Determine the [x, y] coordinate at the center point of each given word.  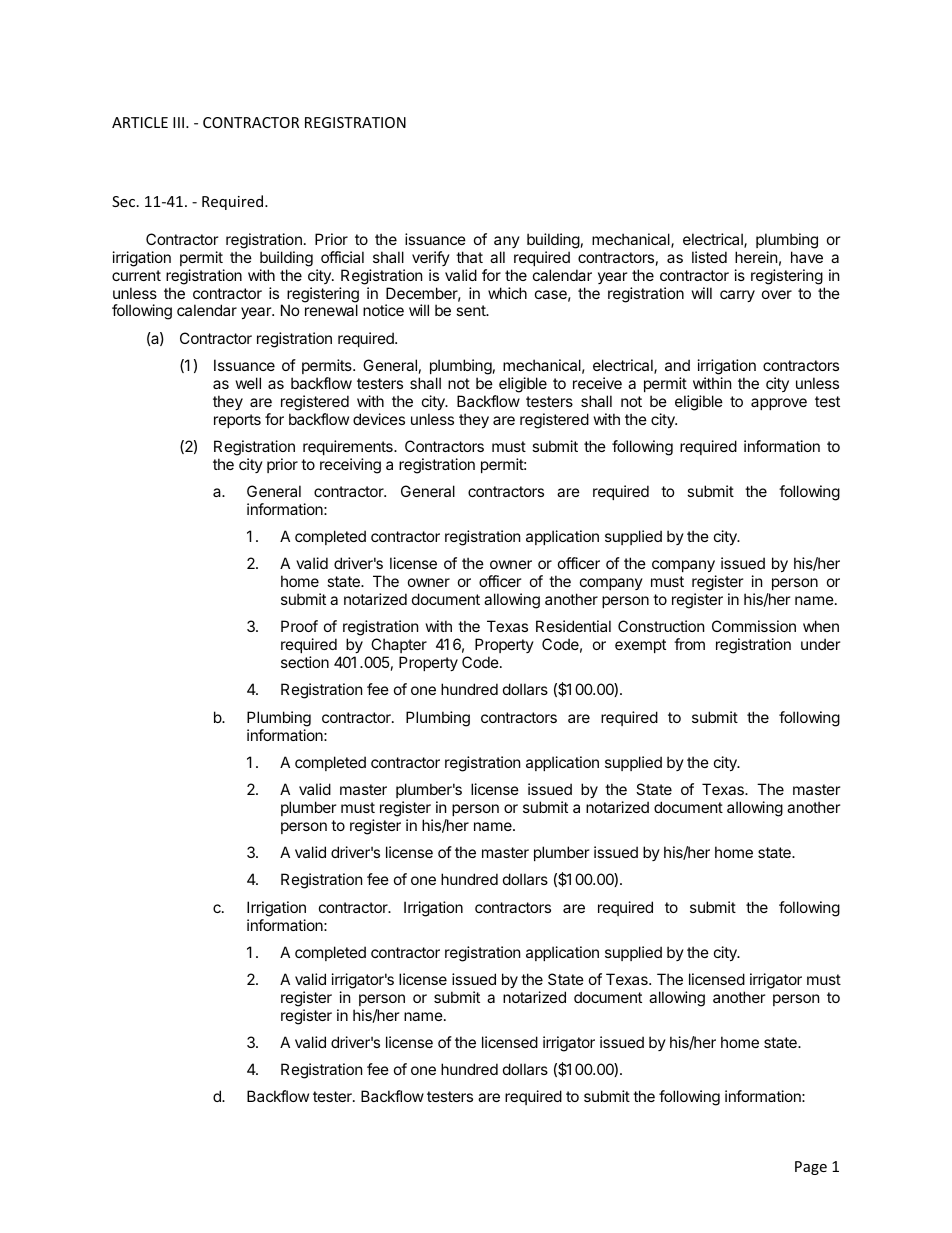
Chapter [398, 647]
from [689, 644]
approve [779, 404]
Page [811, 1168]
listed [709, 257]
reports [237, 421]
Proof [299, 626]
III [178, 122]
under [820, 644]
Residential [573, 626]
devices [379, 419]
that [469, 257]
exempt [640, 646]
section [305, 662]
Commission [754, 626]
